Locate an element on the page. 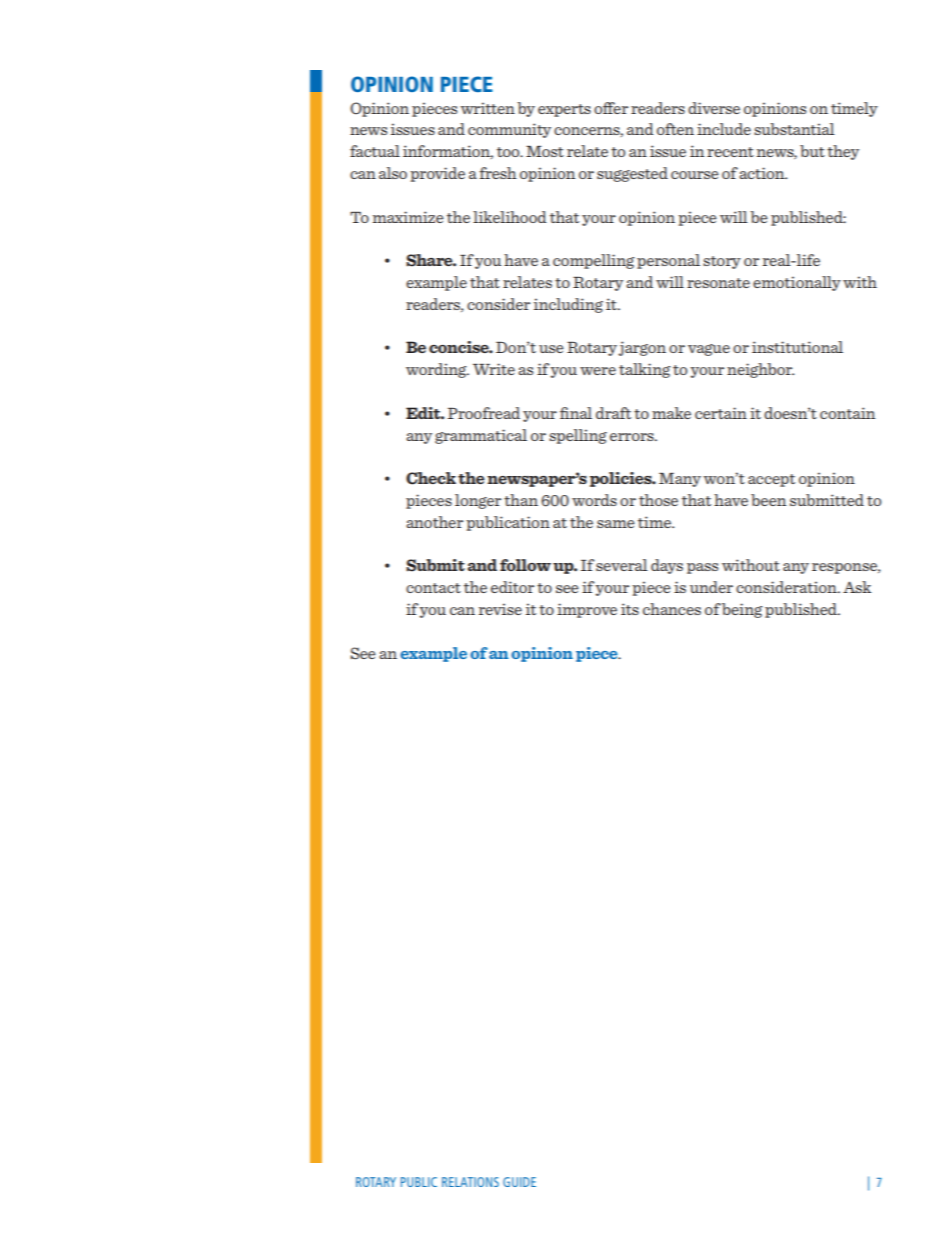 This page has height=1233, width=952. words is located at coordinates (594, 500).
